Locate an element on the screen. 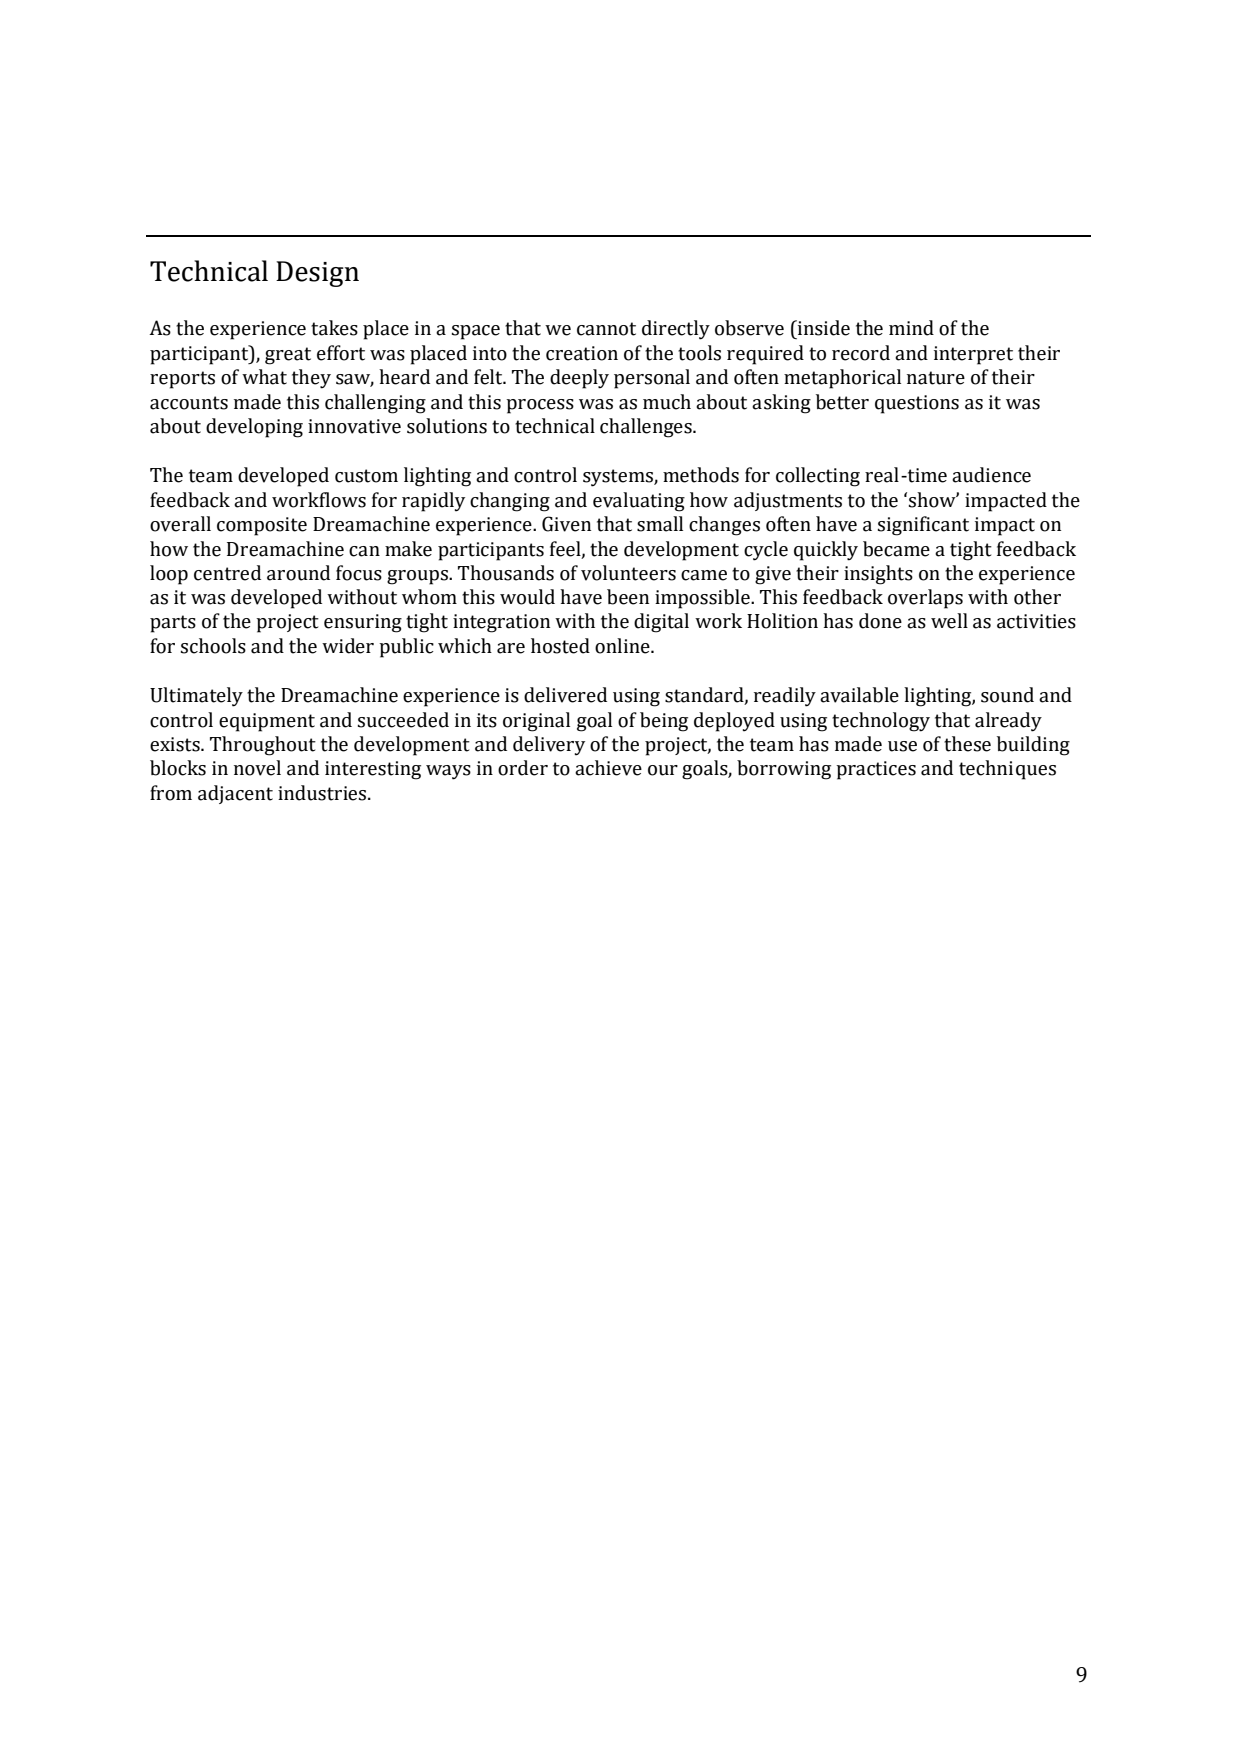  delivered is located at coordinates (565, 695).
